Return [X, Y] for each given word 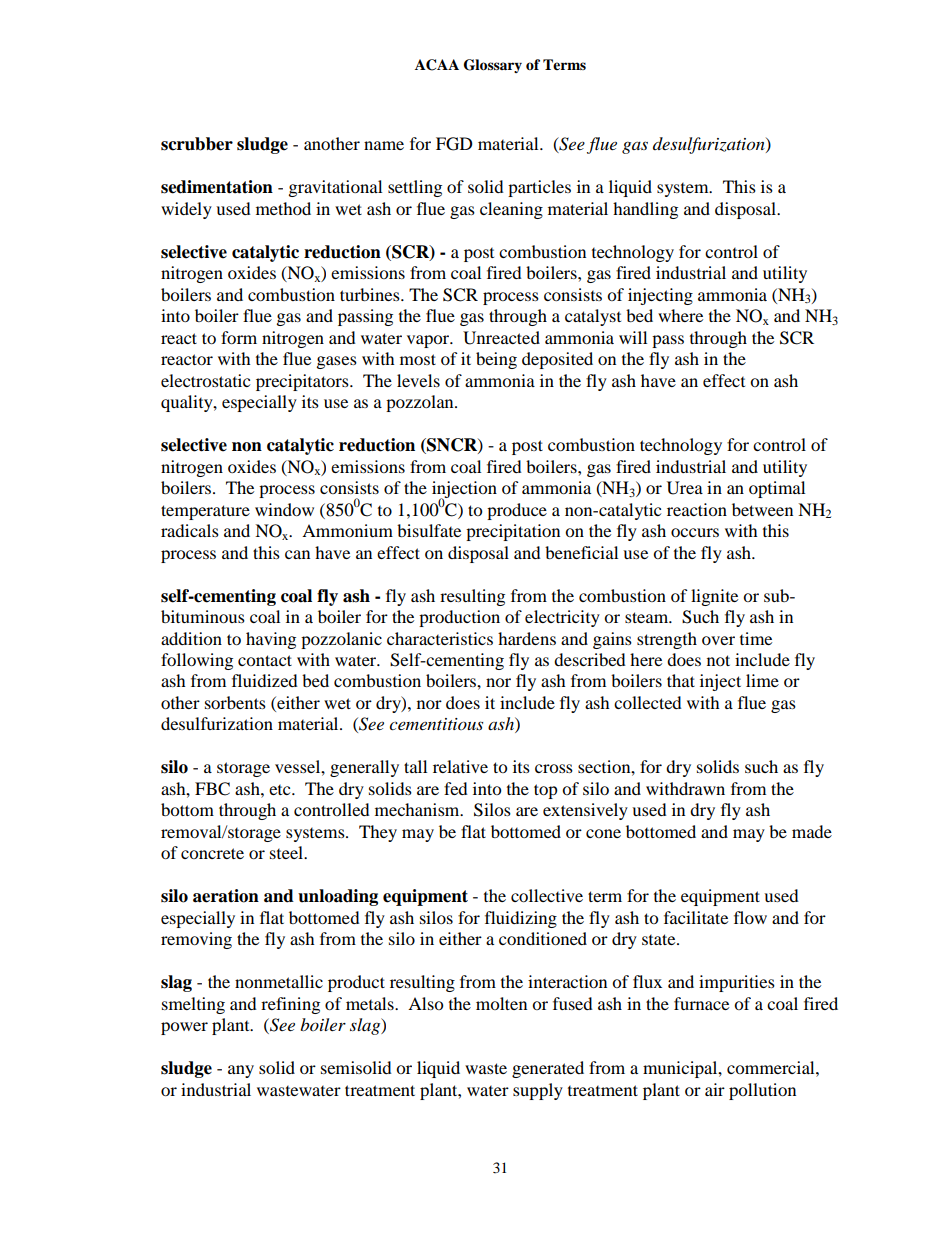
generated [548, 1069]
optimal [777, 489]
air [715, 1089]
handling [645, 210]
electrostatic [205, 380]
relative [460, 766]
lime [762, 680]
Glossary [493, 66]
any [241, 1071]
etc [281, 790]
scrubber [197, 144]
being [496, 360]
